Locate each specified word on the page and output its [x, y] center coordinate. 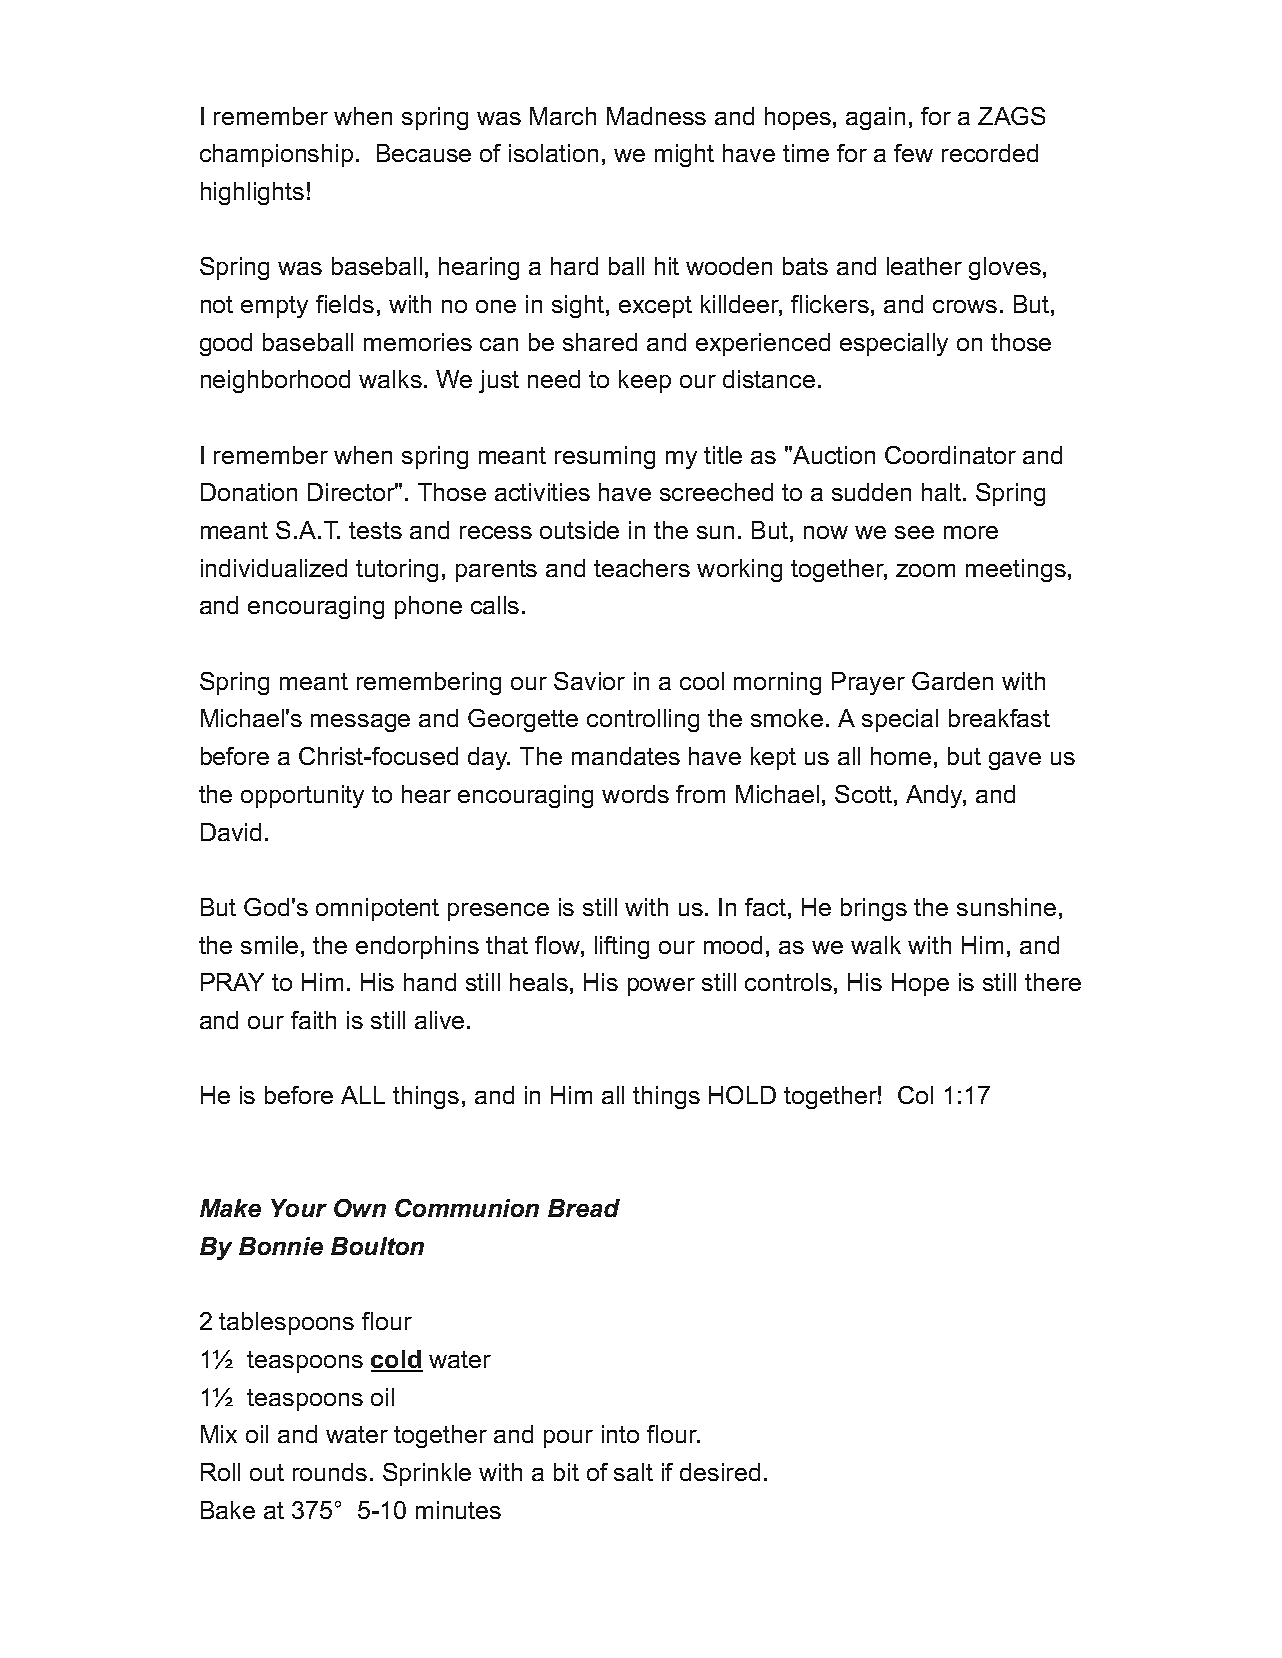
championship [276, 155]
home [901, 756]
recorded [990, 153]
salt [633, 1472]
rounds [330, 1472]
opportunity [302, 796]
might [684, 155]
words [635, 794]
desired [720, 1472]
